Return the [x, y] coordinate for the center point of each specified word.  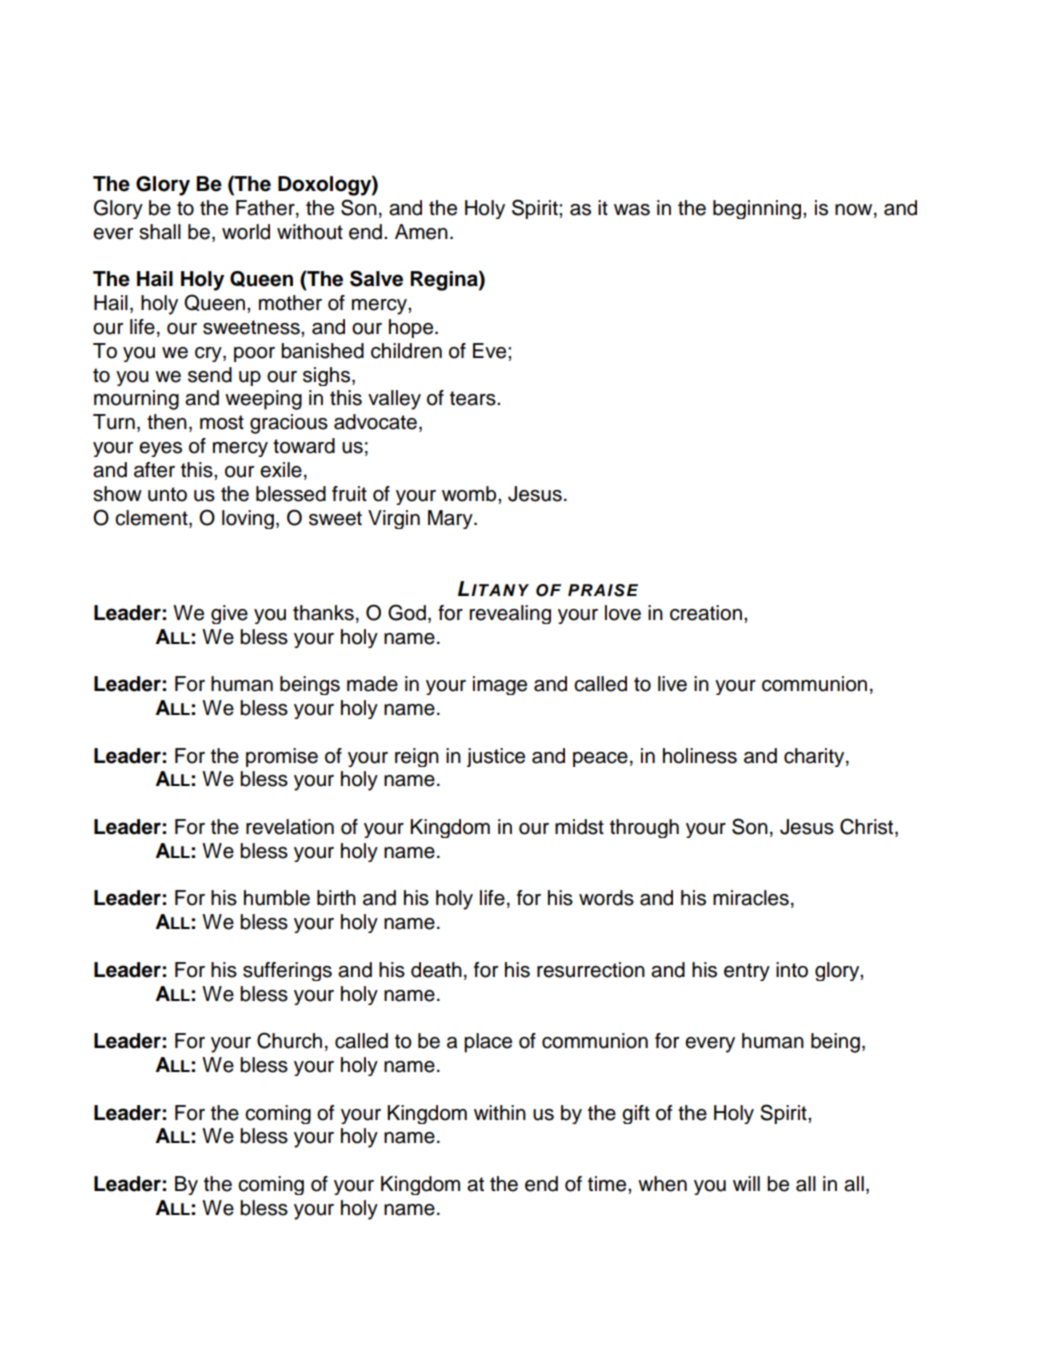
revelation [290, 827]
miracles [751, 898]
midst [579, 827]
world [246, 232]
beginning [758, 209]
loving [248, 519]
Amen [421, 232]
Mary [451, 519]
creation [706, 613]
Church [289, 1040]
